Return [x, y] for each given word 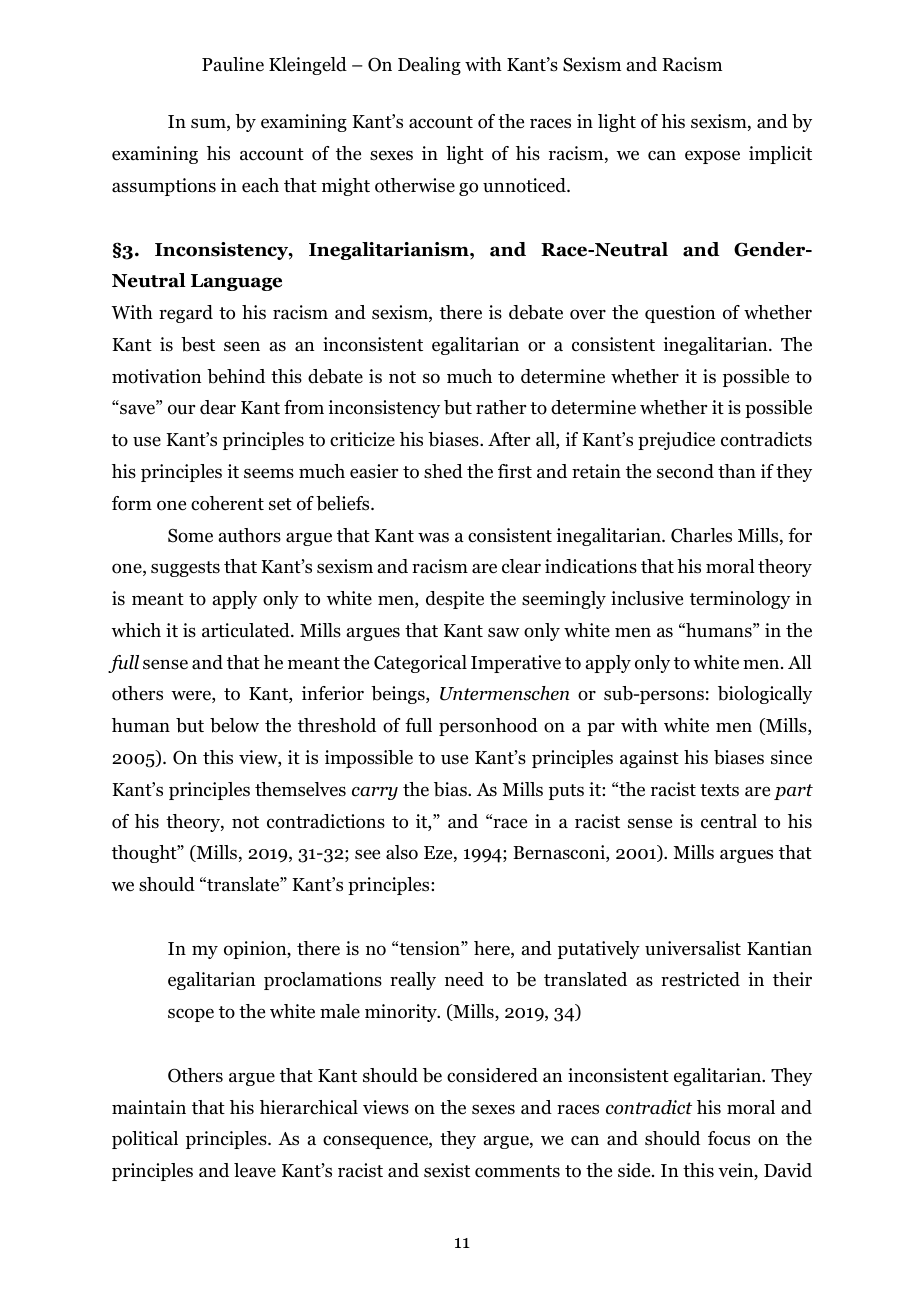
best [198, 344]
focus [729, 1138]
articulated [247, 630]
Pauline [233, 64]
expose [712, 157]
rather [501, 407]
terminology [740, 600]
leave [255, 1170]
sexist [447, 1170]
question [680, 314]
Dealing [429, 66]
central [729, 821]
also [402, 852]
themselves [300, 789]
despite [455, 600]
